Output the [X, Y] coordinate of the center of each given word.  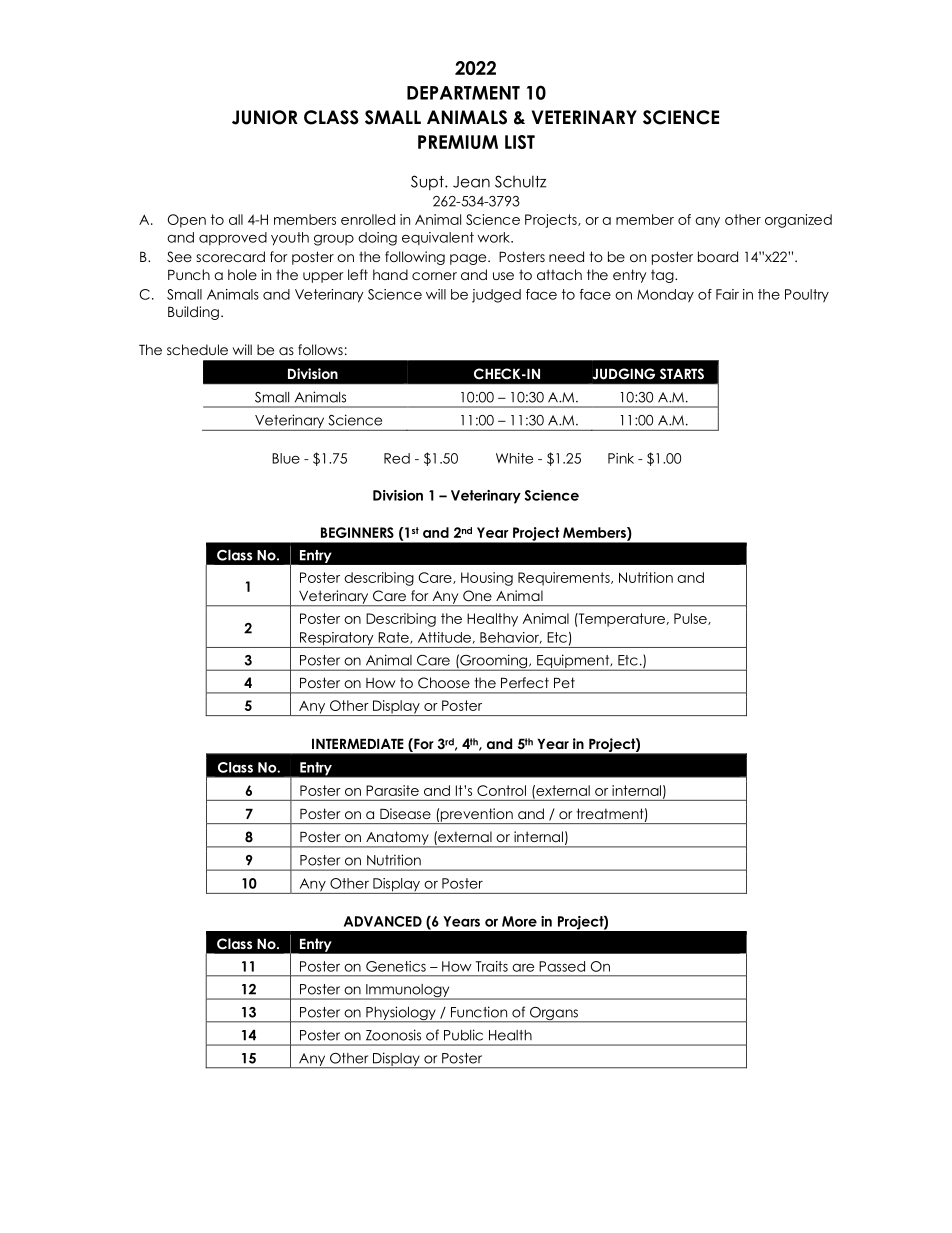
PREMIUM [458, 142]
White [514, 458]
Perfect [525, 682]
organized [798, 221]
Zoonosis [393, 1035]
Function [479, 1012]
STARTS [682, 374]
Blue [286, 458]
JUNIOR [265, 117]
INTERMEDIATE [358, 743]
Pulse [691, 619]
